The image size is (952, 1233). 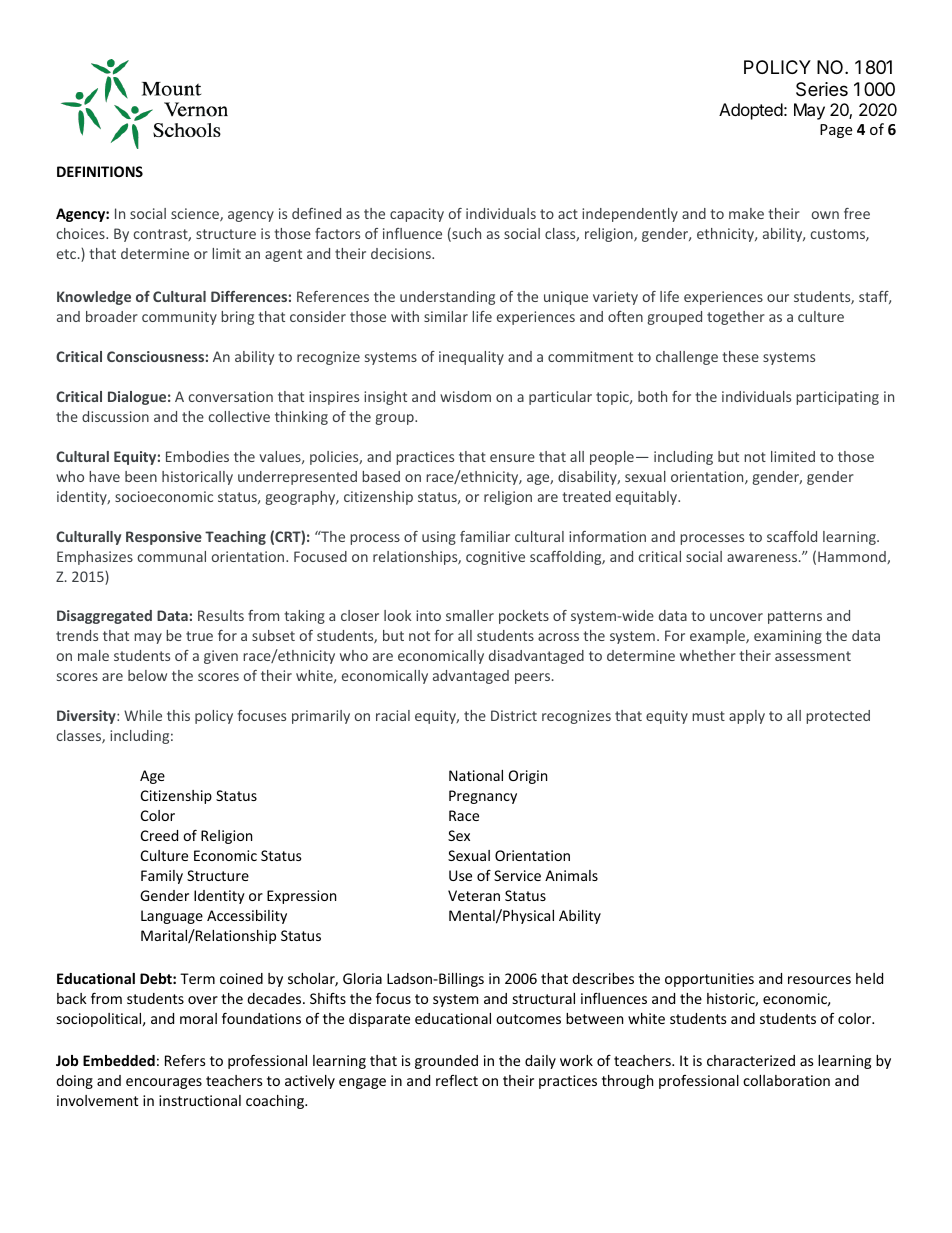 What do you see at coordinates (417, 215) in the screenshot?
I see `capacity` at bounding box center [417, 215].
